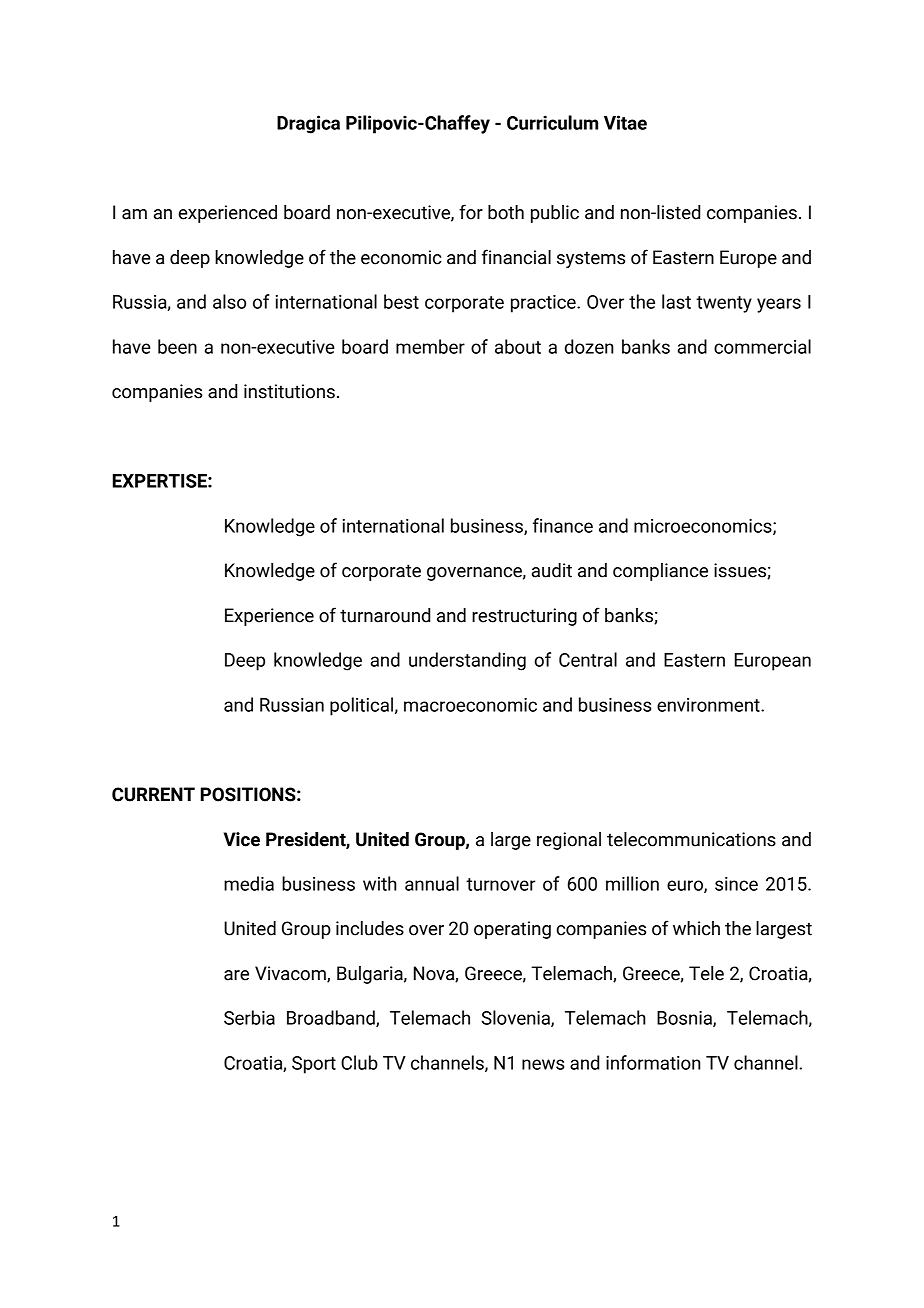 The width and height of the screenshot is (924, 1308). I want to click on also, so click(229, 301).
